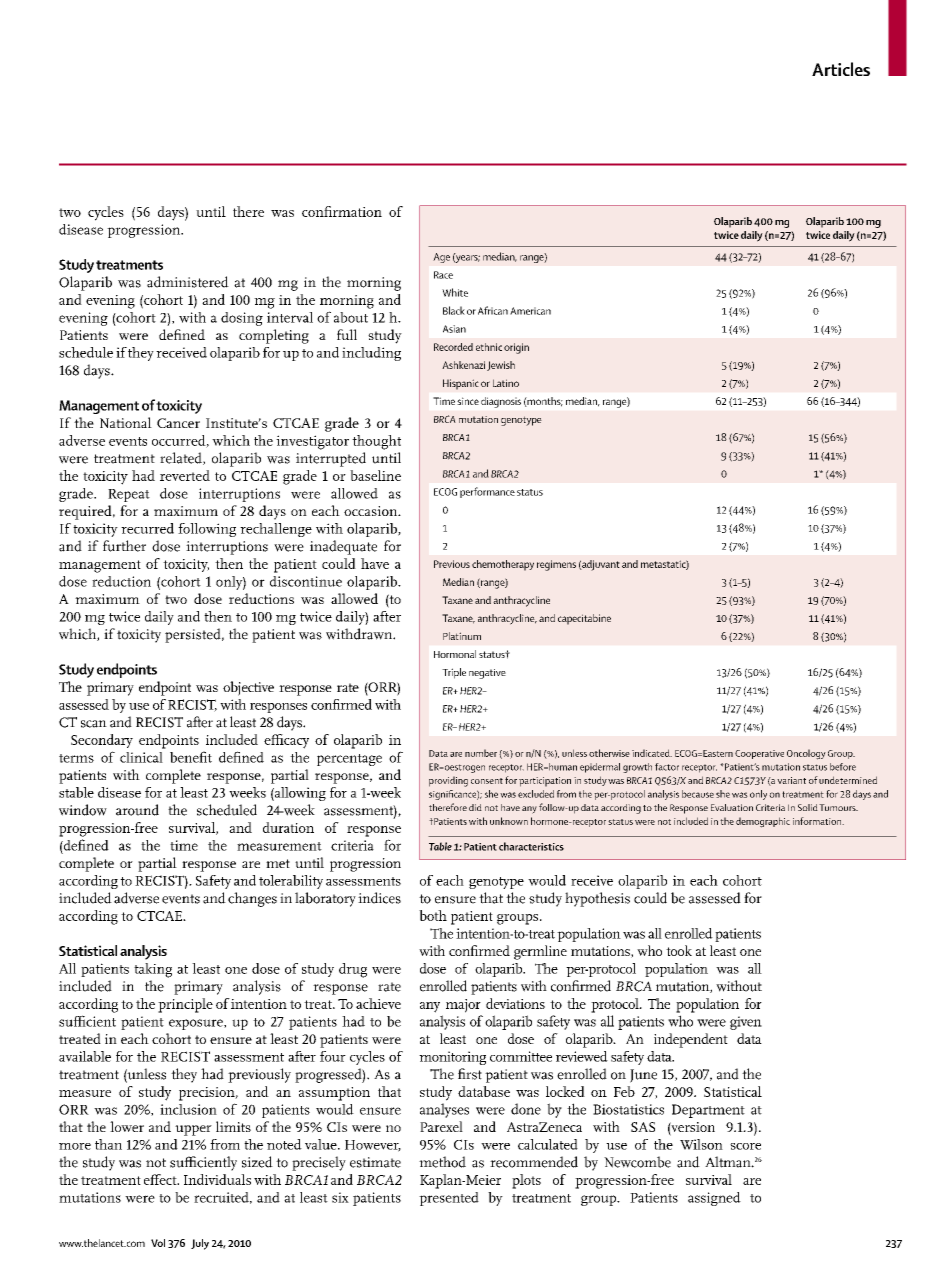  Describe the element at coordinates (746, 1023) in the document. I see `given` at that location.
